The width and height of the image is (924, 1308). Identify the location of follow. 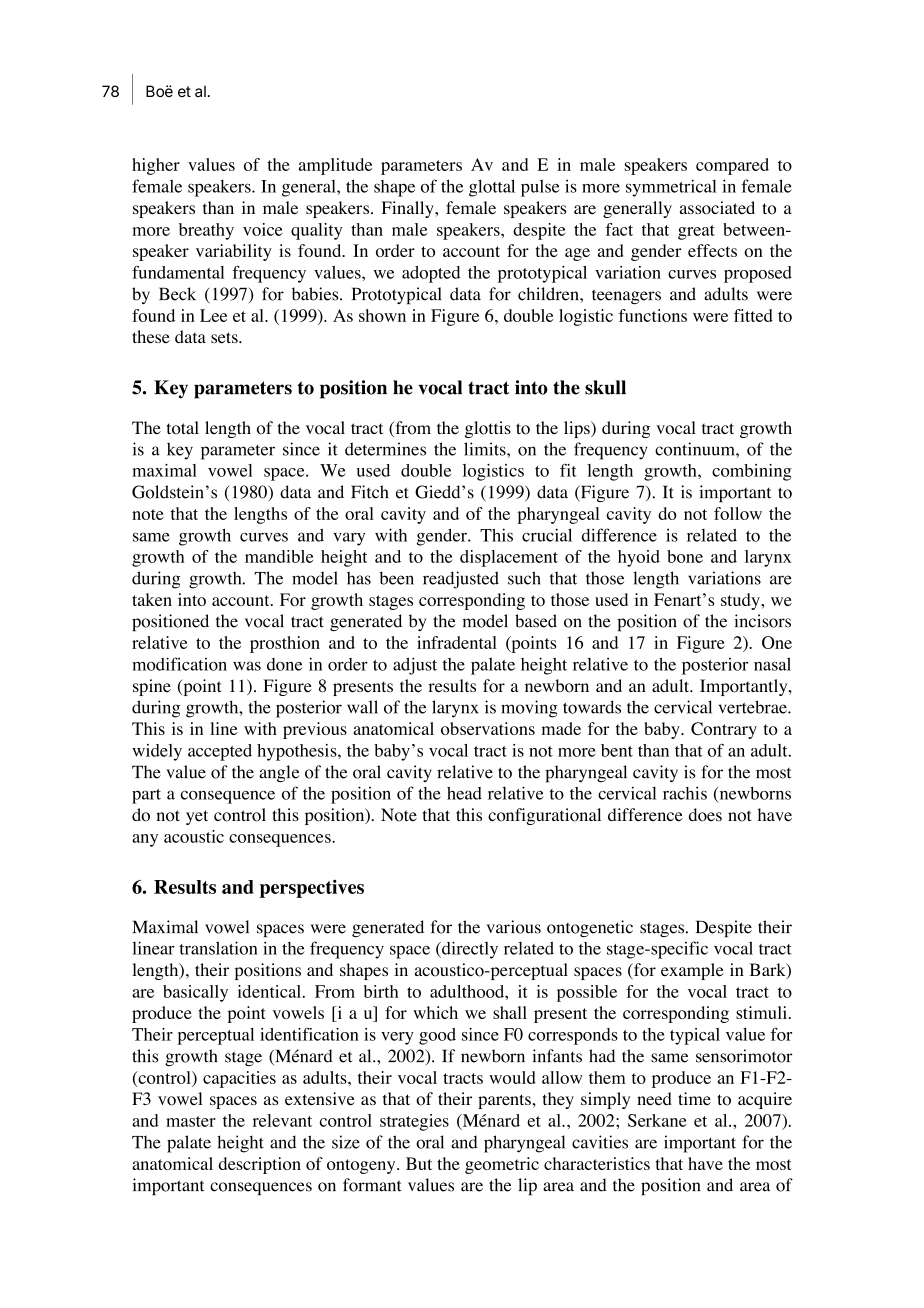
(738, 513).
